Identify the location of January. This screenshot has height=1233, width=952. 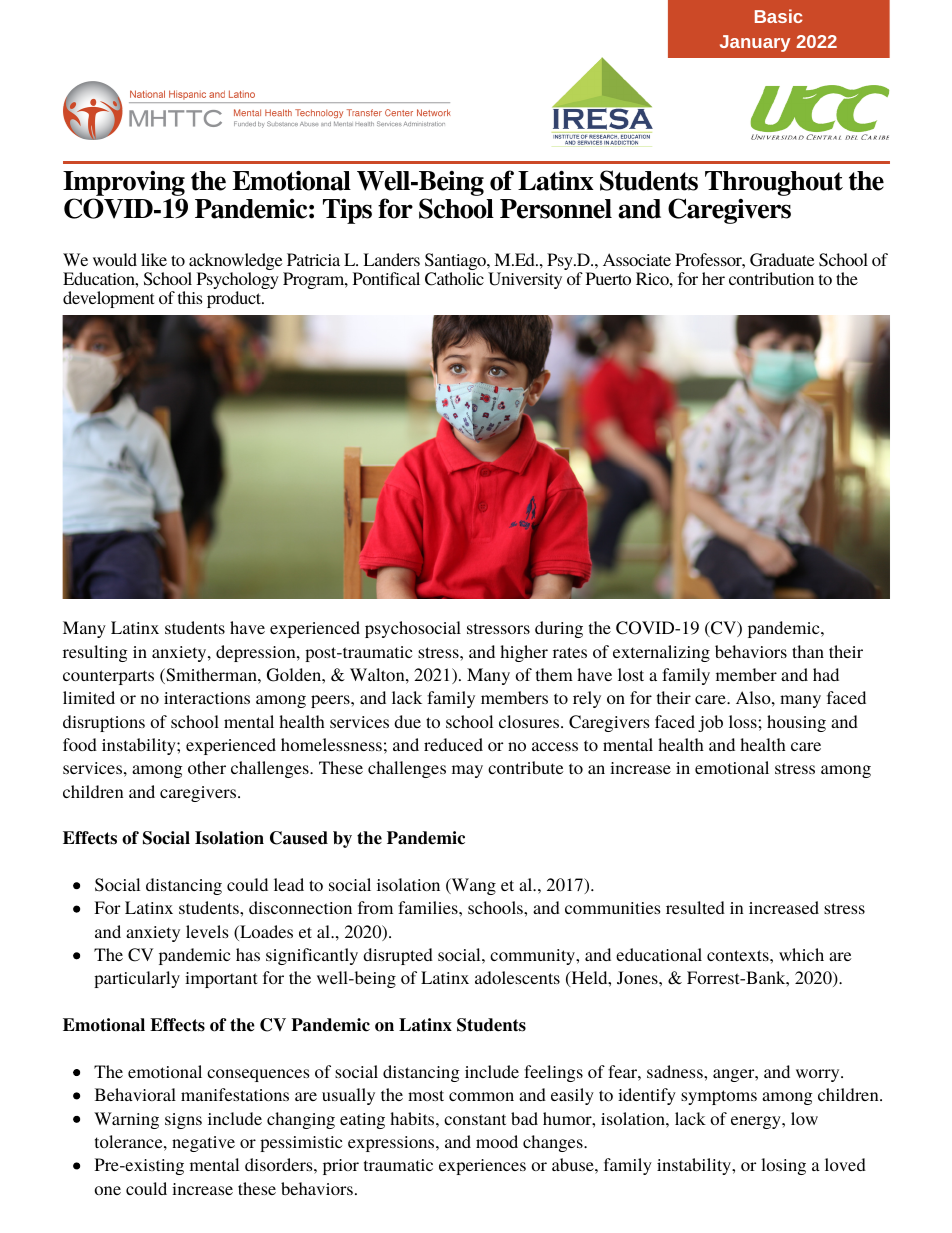
(755, 43).
